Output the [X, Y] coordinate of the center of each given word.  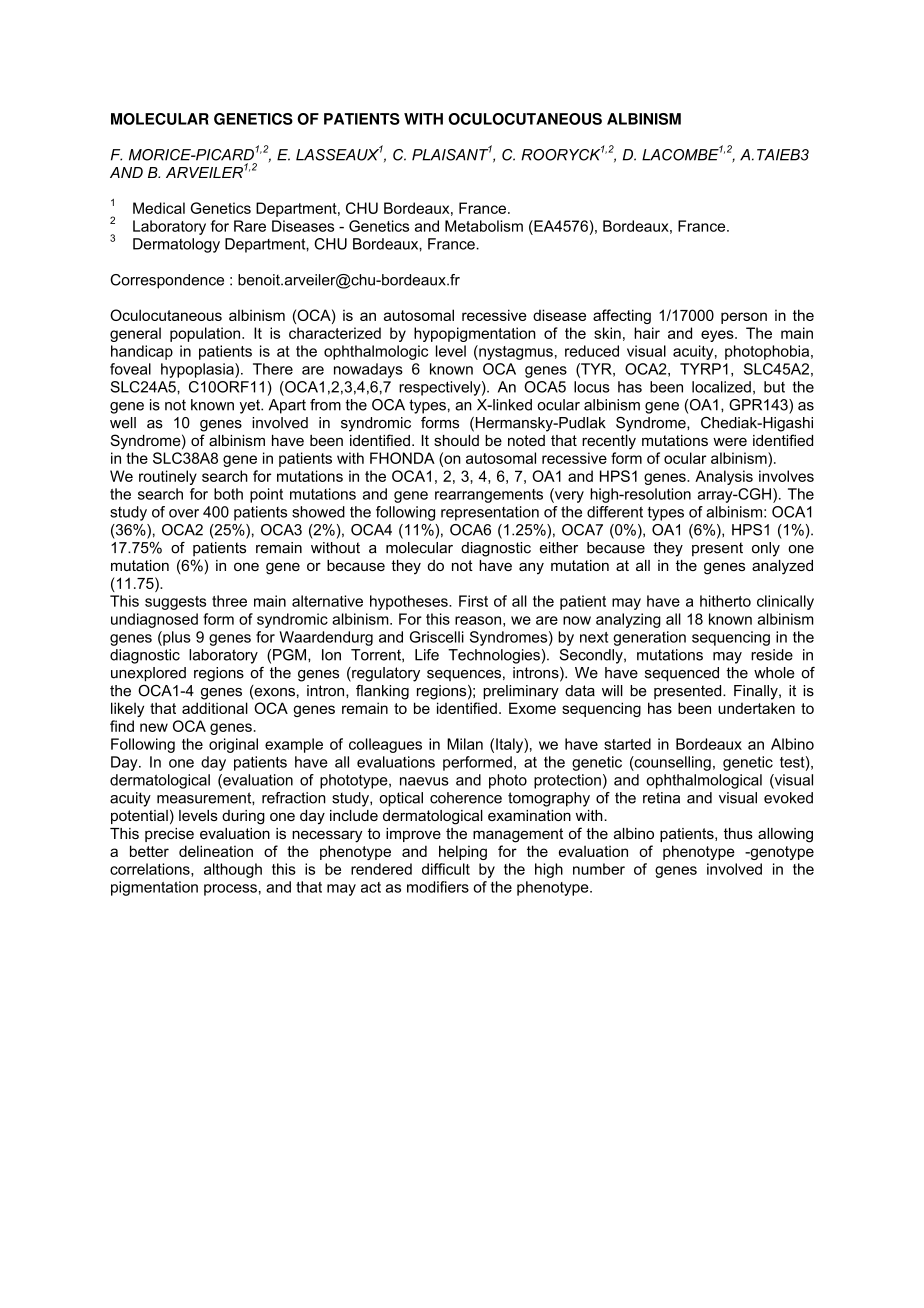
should [456, 440]
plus [176, 638]
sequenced [682, 674]
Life [427, 655]
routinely [168, 477]
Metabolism [484, 226]
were [730, 441]
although [233, 870]
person [744, 318]
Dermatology [176, 245]
